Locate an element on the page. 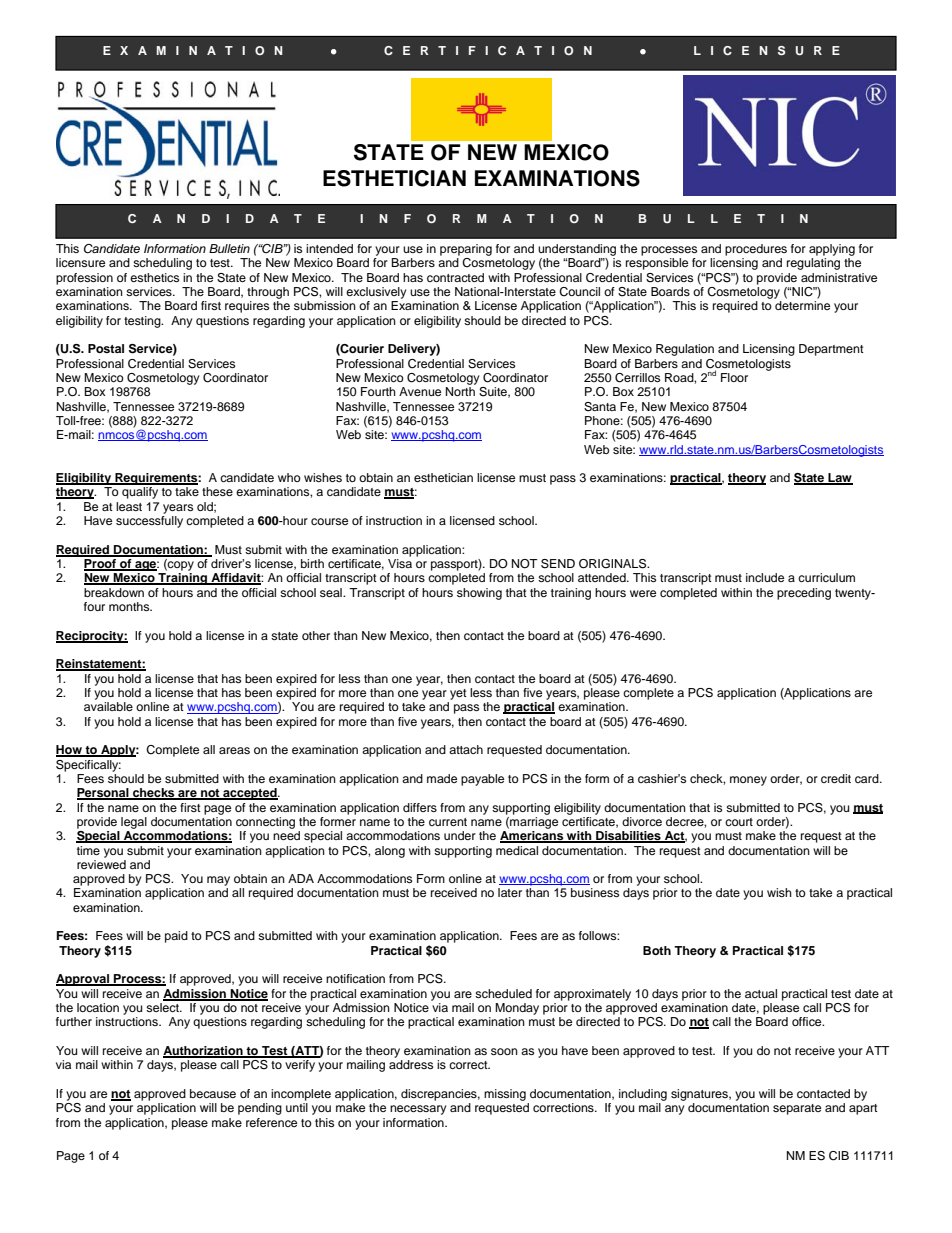  available is located at coordinates (108, 706).
